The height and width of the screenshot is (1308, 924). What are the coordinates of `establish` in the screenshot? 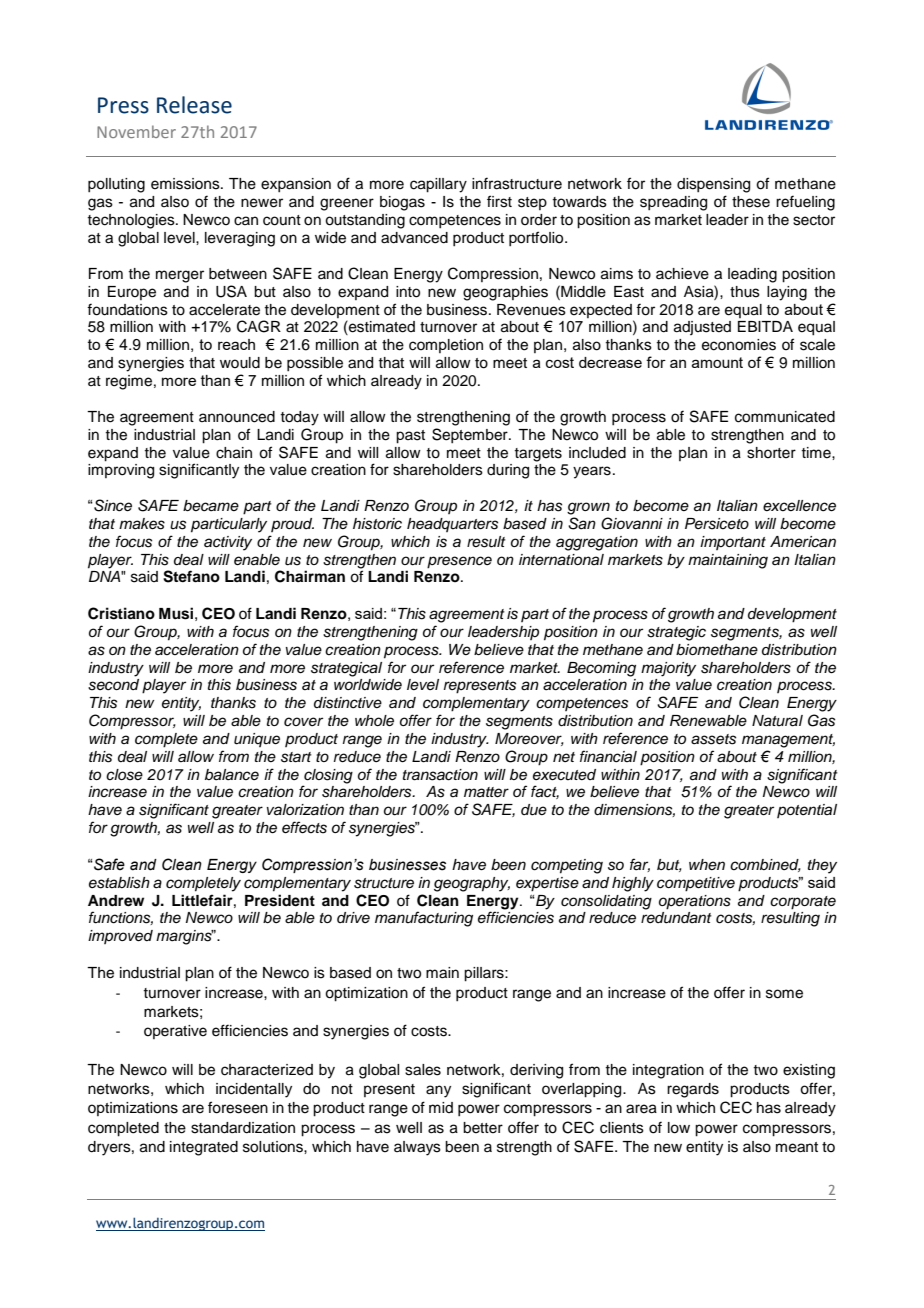 It's located at (119, 883).
